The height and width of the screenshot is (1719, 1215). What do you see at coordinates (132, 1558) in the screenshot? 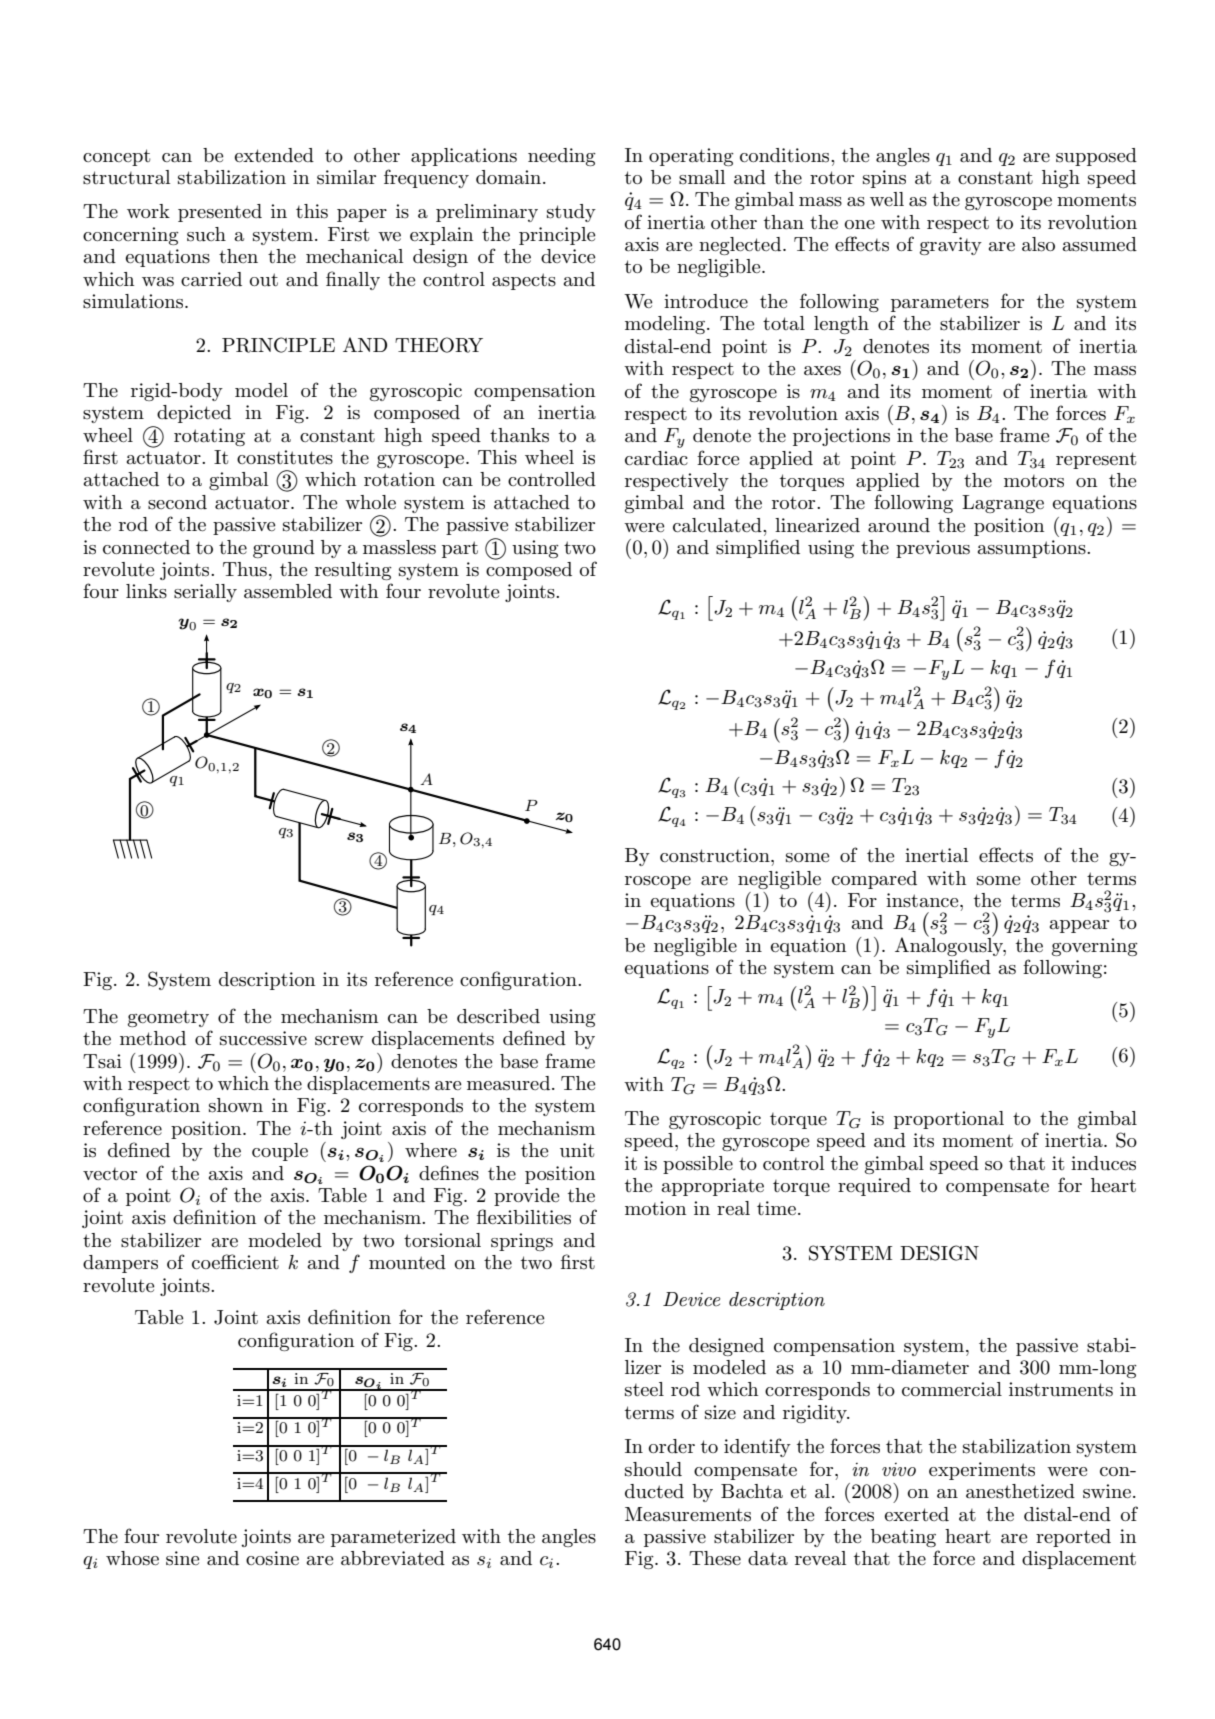
I see `whose` at bounding box center [132, 1558].
